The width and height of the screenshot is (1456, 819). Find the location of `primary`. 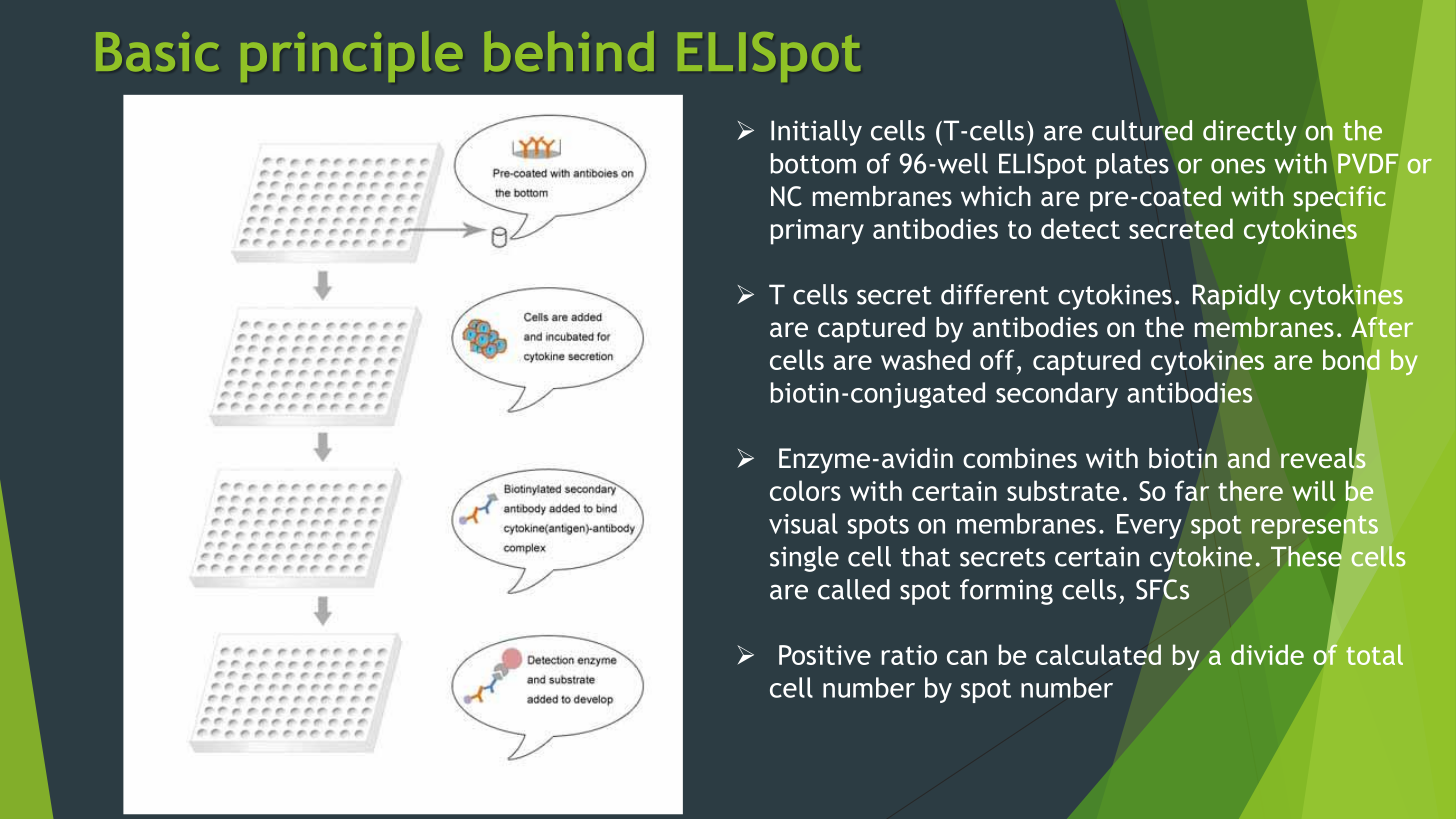

primary is located at coordinates (817, 232).
